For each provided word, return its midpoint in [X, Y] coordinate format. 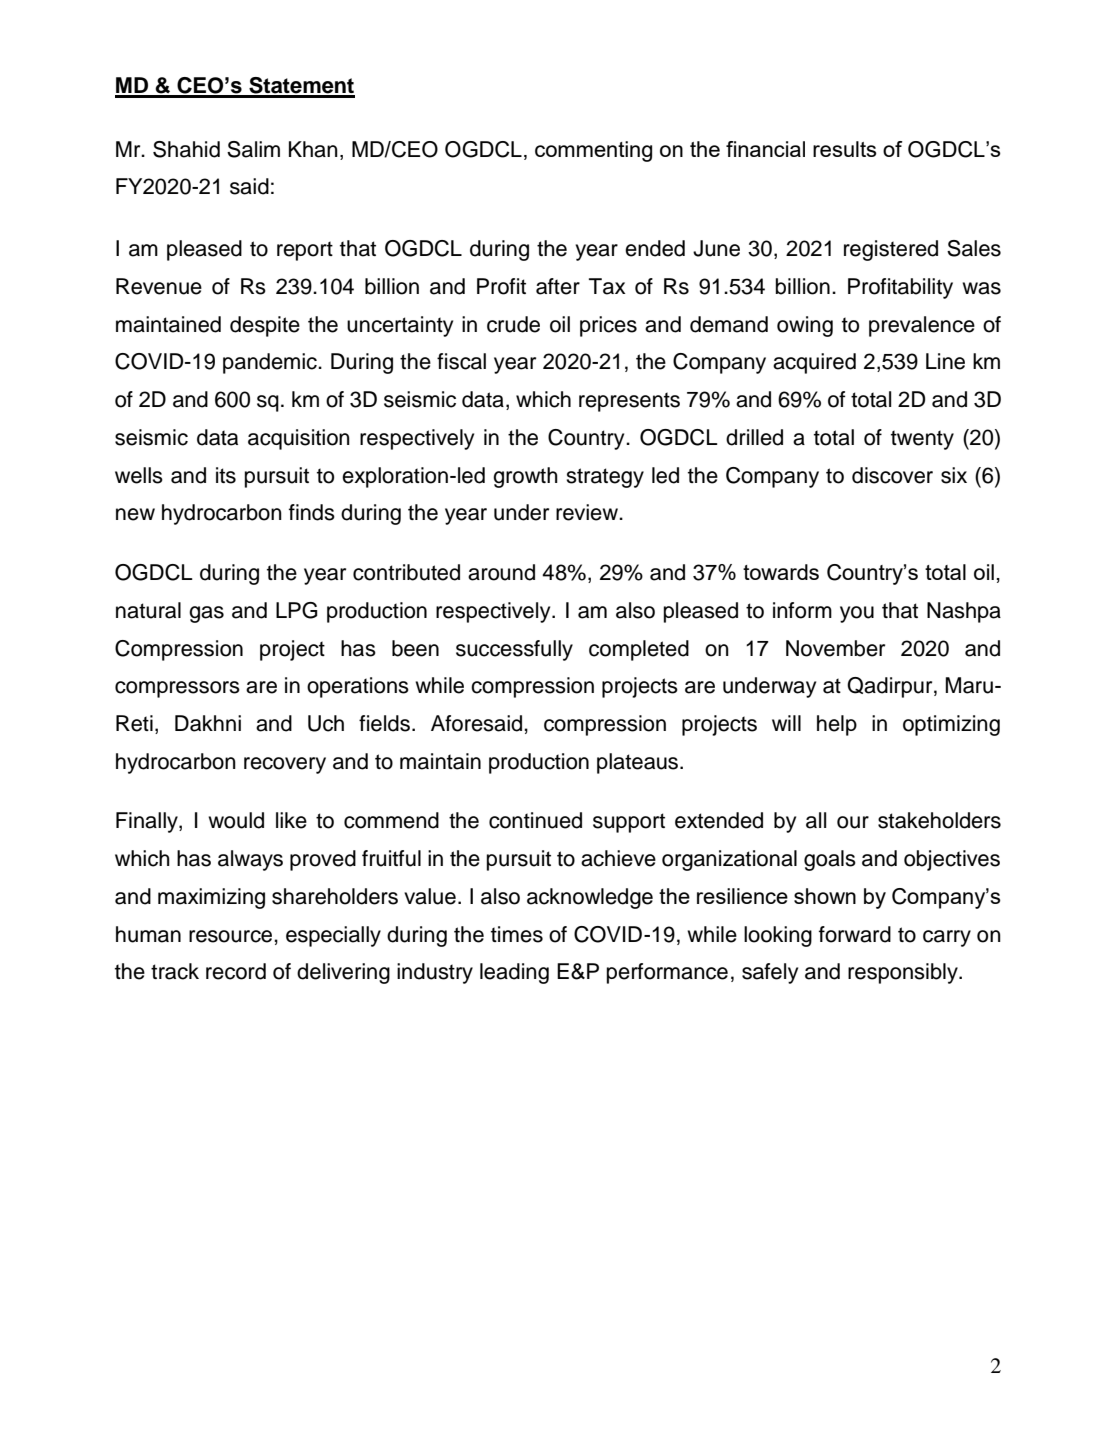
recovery [285, 765]
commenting [593, 151]
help [837, 725]
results [845, 149]
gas [206, 614]
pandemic [271, 363]
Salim [253, 149]
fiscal [461, 361]
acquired [814, 363]
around [501, 572]
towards [781, 572]
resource [232, 936]
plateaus [639, 763]
